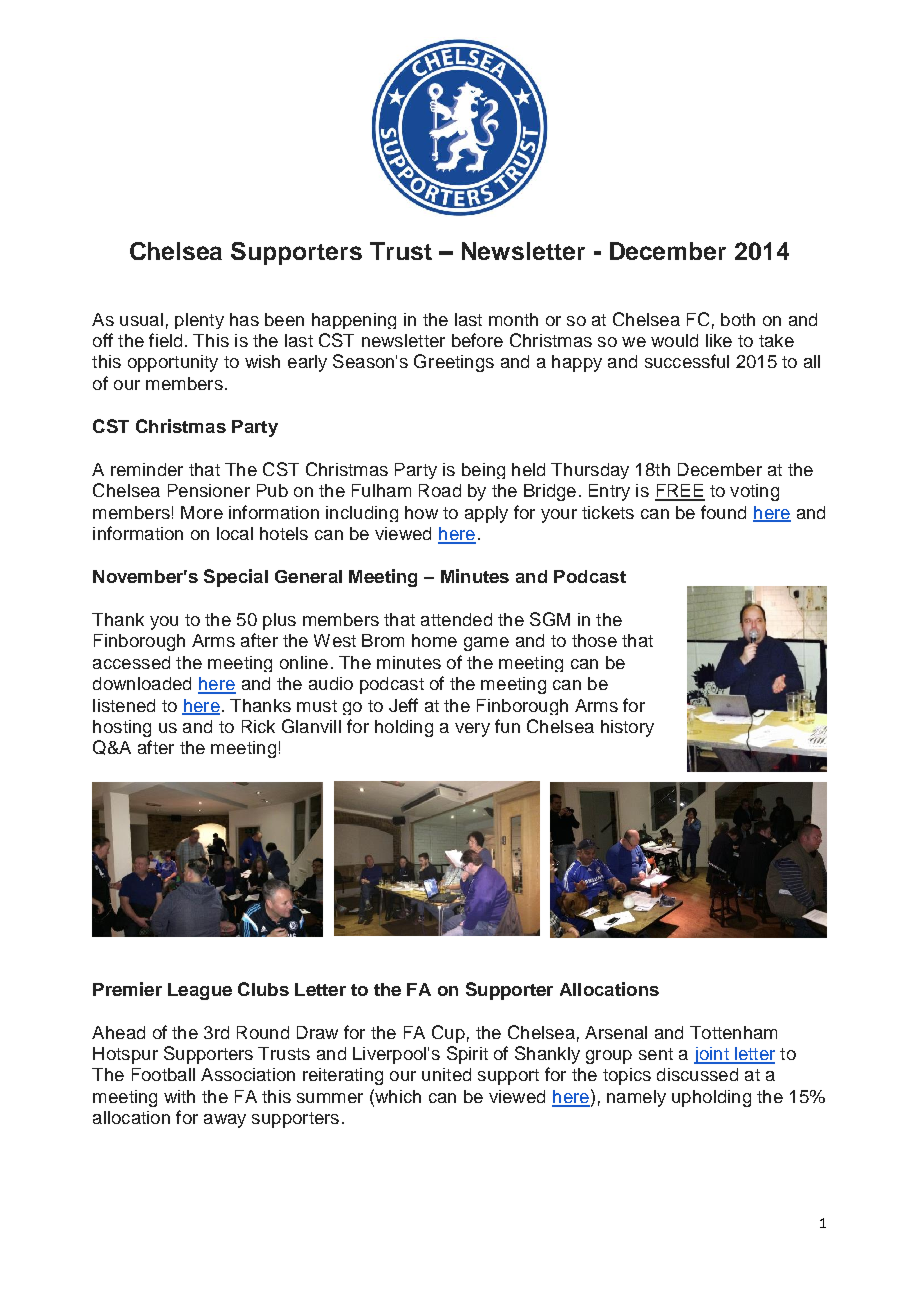 The image size is (924, 1308). Describe the element at coordinates (454, 363) in the screenshot. I see `Greetings` at that location.
